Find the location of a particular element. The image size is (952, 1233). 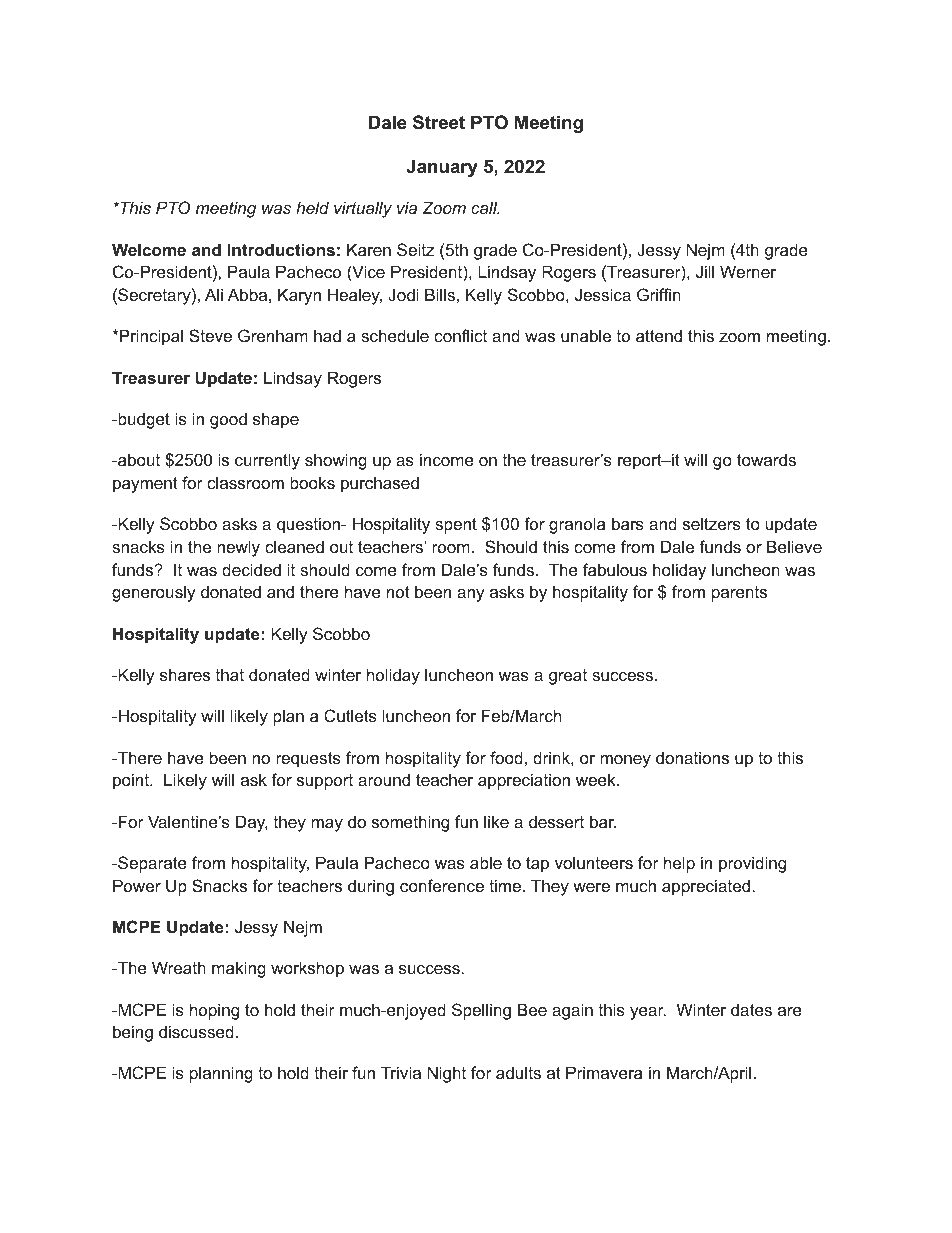

held is located at coordinates (312, 207).
